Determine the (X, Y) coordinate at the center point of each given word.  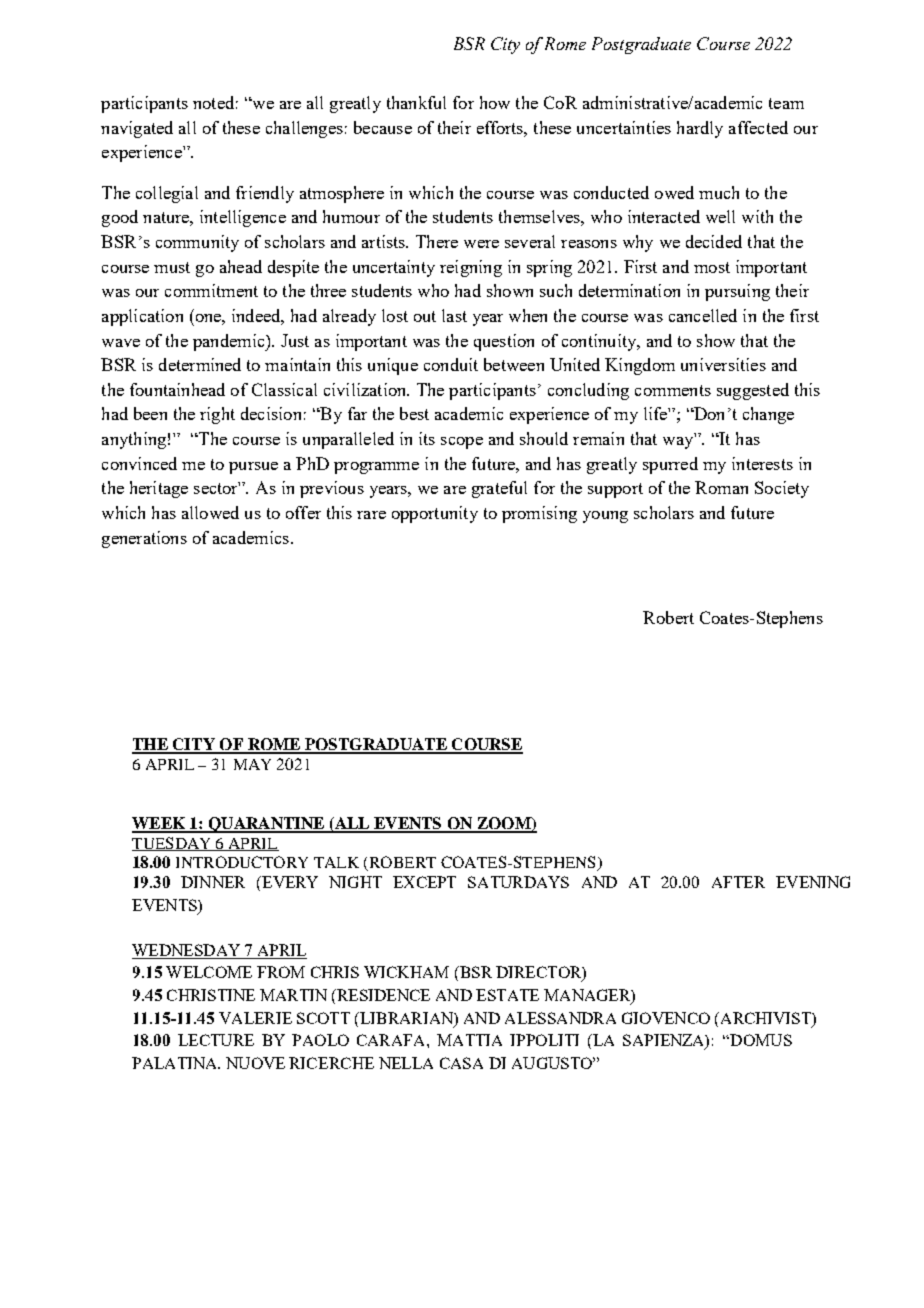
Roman (721, 487)
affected (758, 127)
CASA (461, 1063)
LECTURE (216, 1040)
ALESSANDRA (560, 1018)
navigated (137, 129)
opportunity (435, 514)
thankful (416, 102)
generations (144, 539)
